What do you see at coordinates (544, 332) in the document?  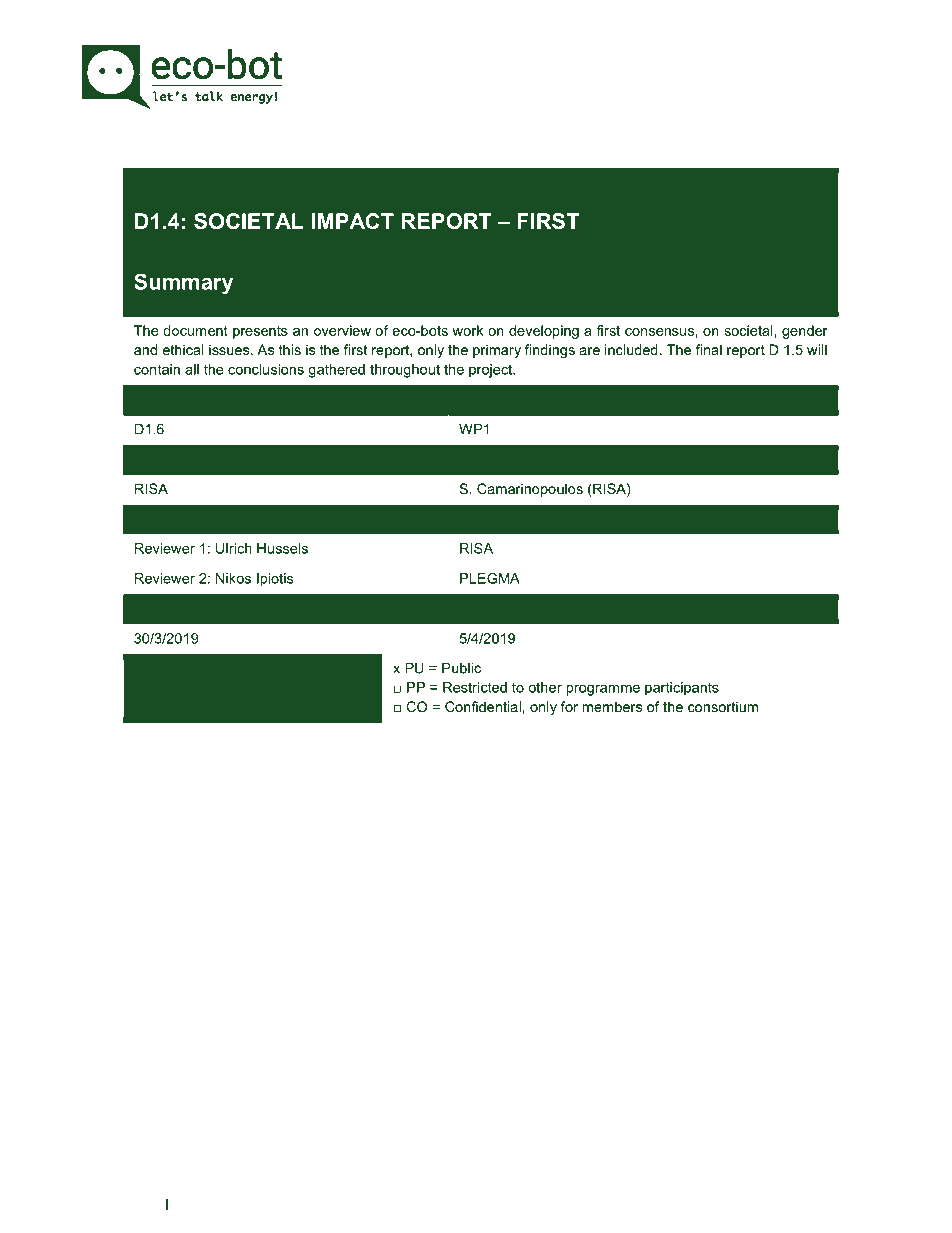 I see `developing` at bounding box center [544, 332].
